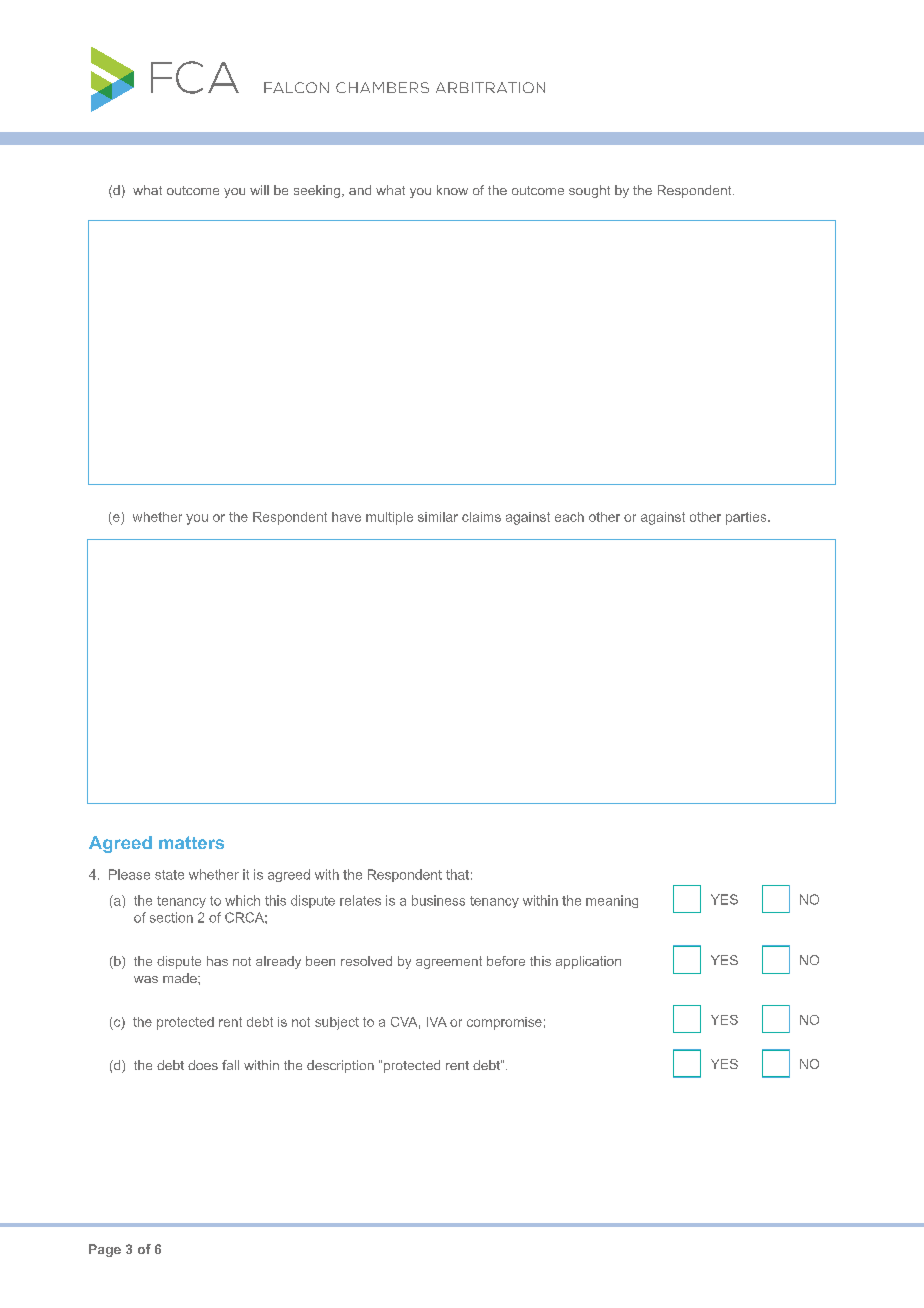 This screenshot has height=1308, width=924. I want to click on similar, so click(438, 517).
